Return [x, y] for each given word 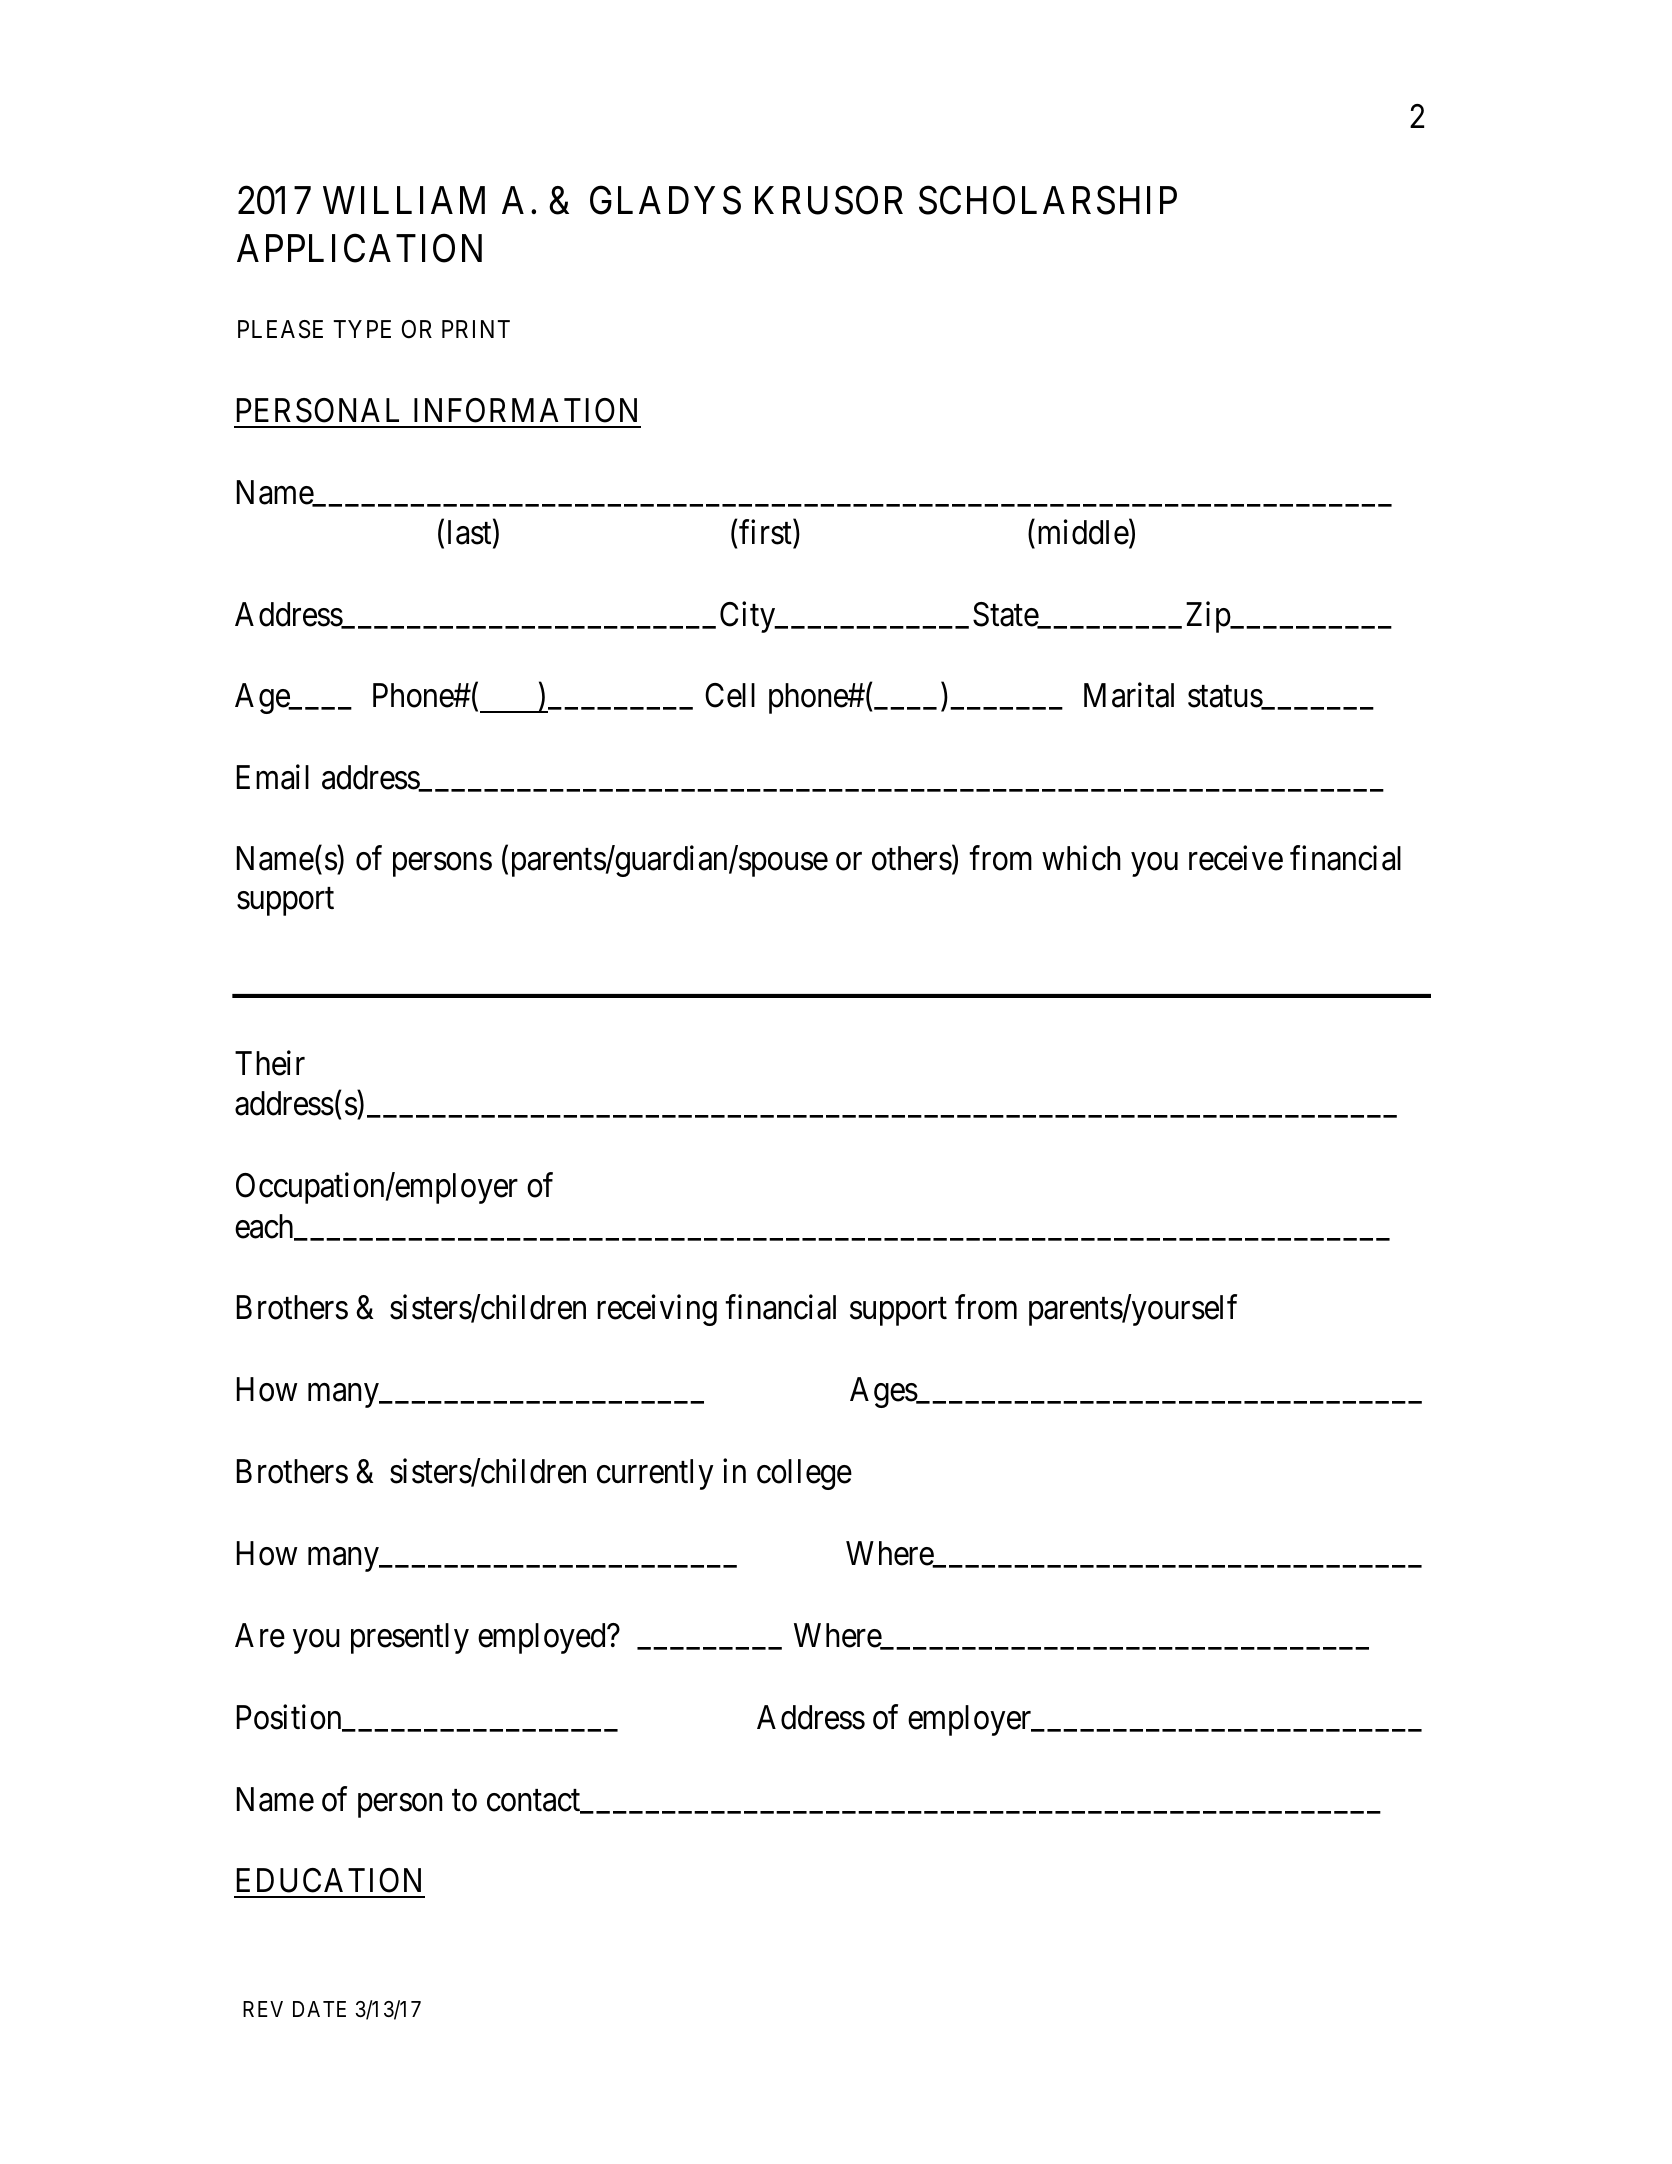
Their [270, 1063]
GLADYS [665, 200]
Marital [1129, 695]
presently [410, 1638]
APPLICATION [359, 248]
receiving [657, 1310]
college [804, 1474]
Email [273, 777]
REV [263, 2009]
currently [655, 1474]
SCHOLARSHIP [1048, 200]
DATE [319, 2009]
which [1081, 858]
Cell [730, 695]
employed [543, 1638]
